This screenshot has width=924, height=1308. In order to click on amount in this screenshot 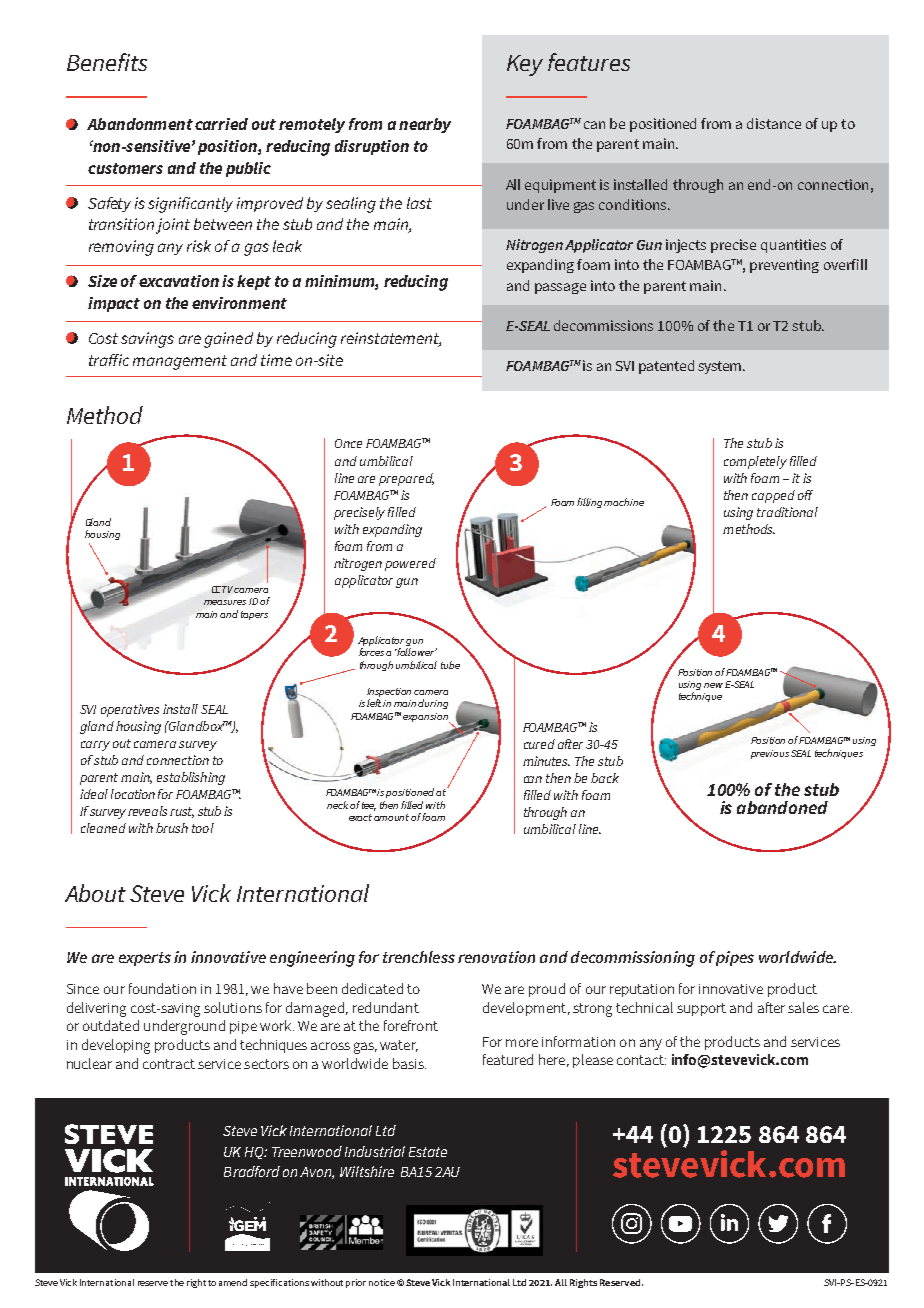, I will do `click(391, 817)`.
